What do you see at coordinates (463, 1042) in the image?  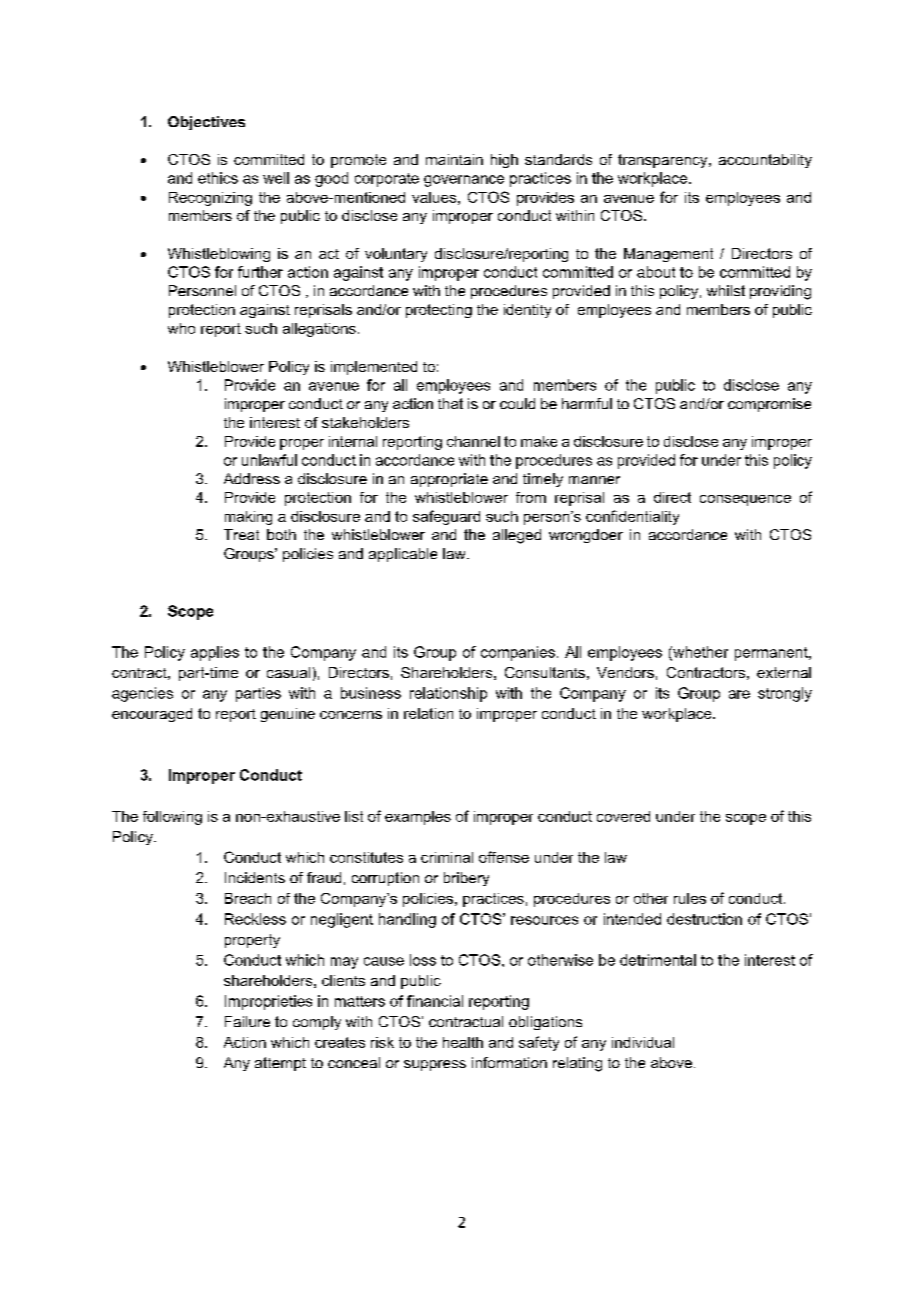 I see `health` at bounding box center [463, 1042].
